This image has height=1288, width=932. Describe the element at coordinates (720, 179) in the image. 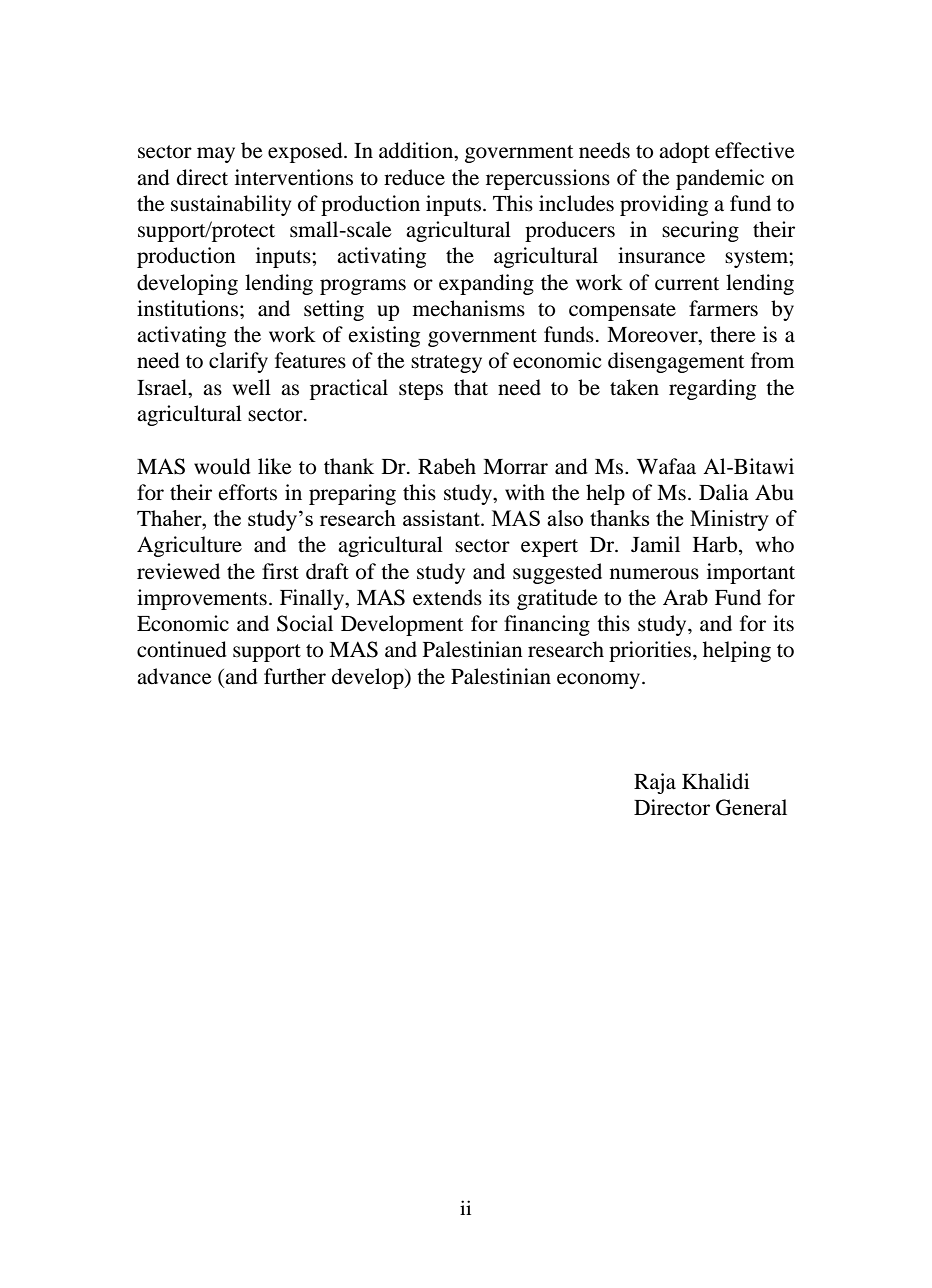

I see `pandemic` at that location.
